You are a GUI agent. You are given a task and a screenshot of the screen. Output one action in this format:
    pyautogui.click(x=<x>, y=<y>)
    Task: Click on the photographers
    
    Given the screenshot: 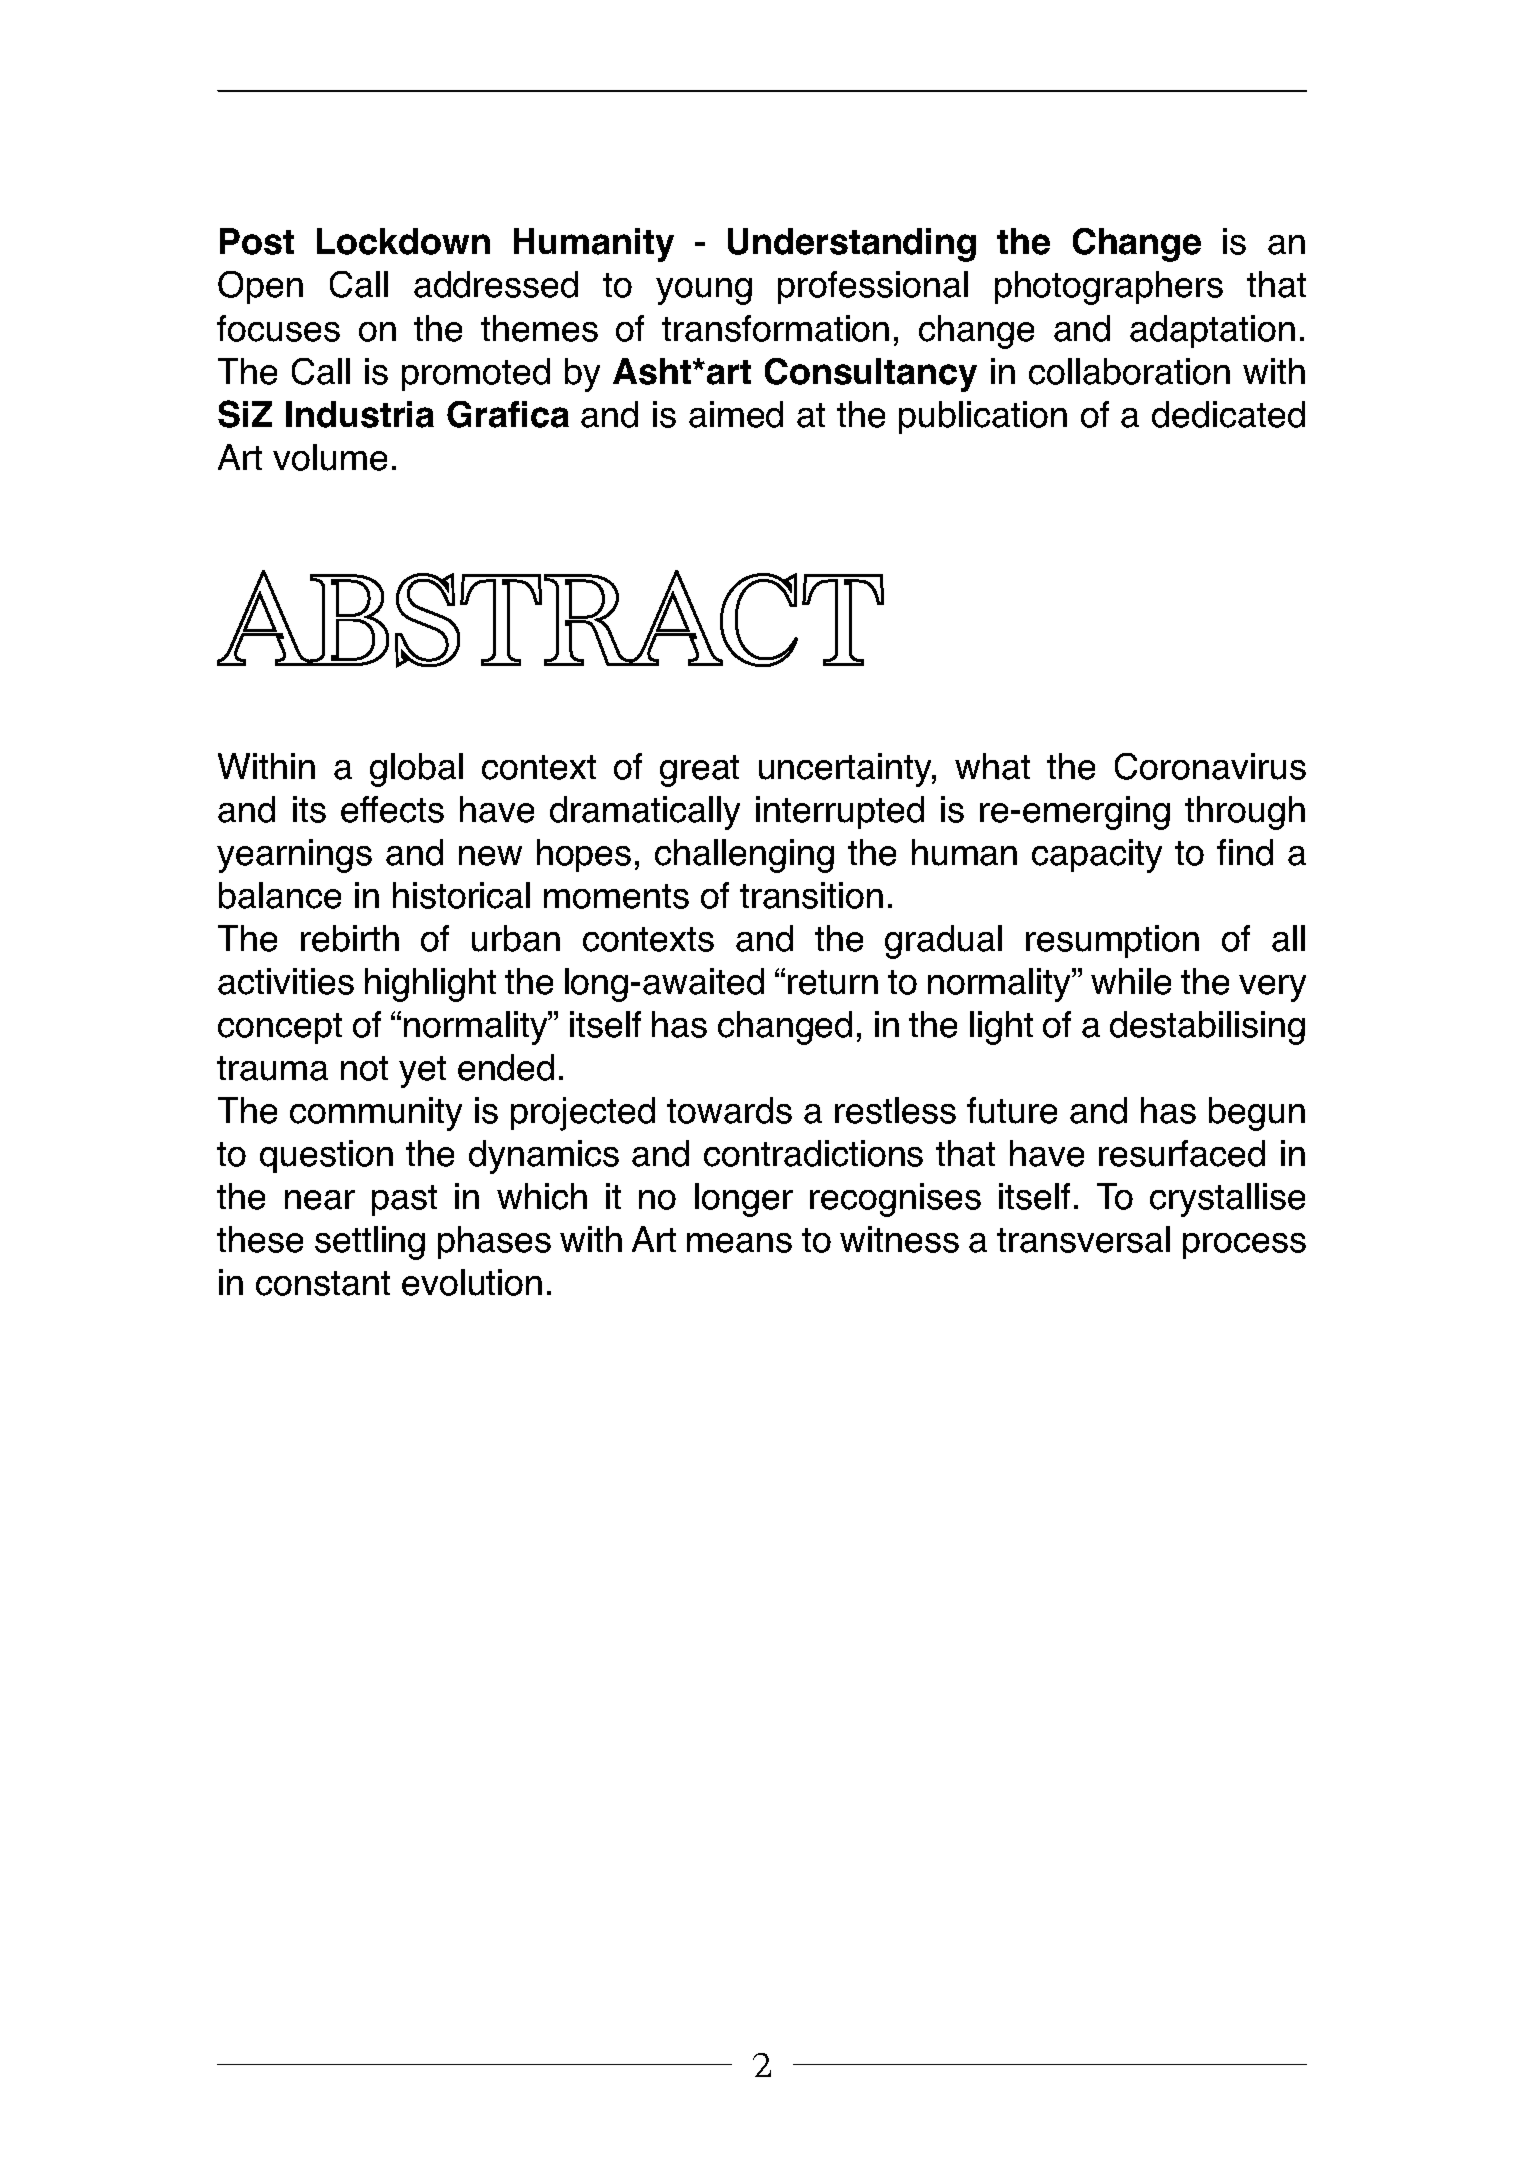 What is the action you would take?
    pyautogui.click(x=1109, y=288)
